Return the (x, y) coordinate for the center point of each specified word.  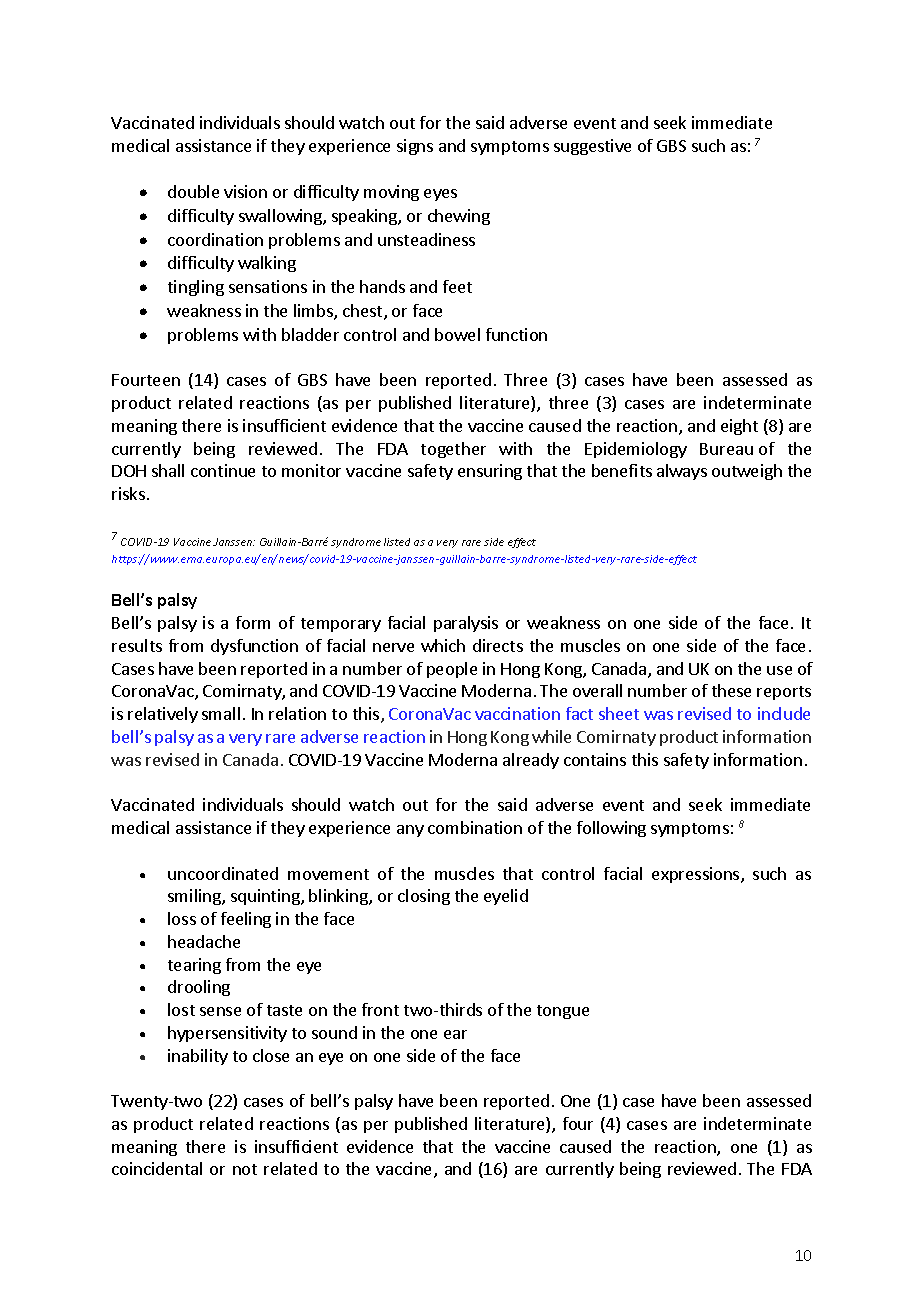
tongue (563, 1012)
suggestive (592, 147)
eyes (440, 195)
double (193, 191)
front (380, 1009)
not (245, 1169)
